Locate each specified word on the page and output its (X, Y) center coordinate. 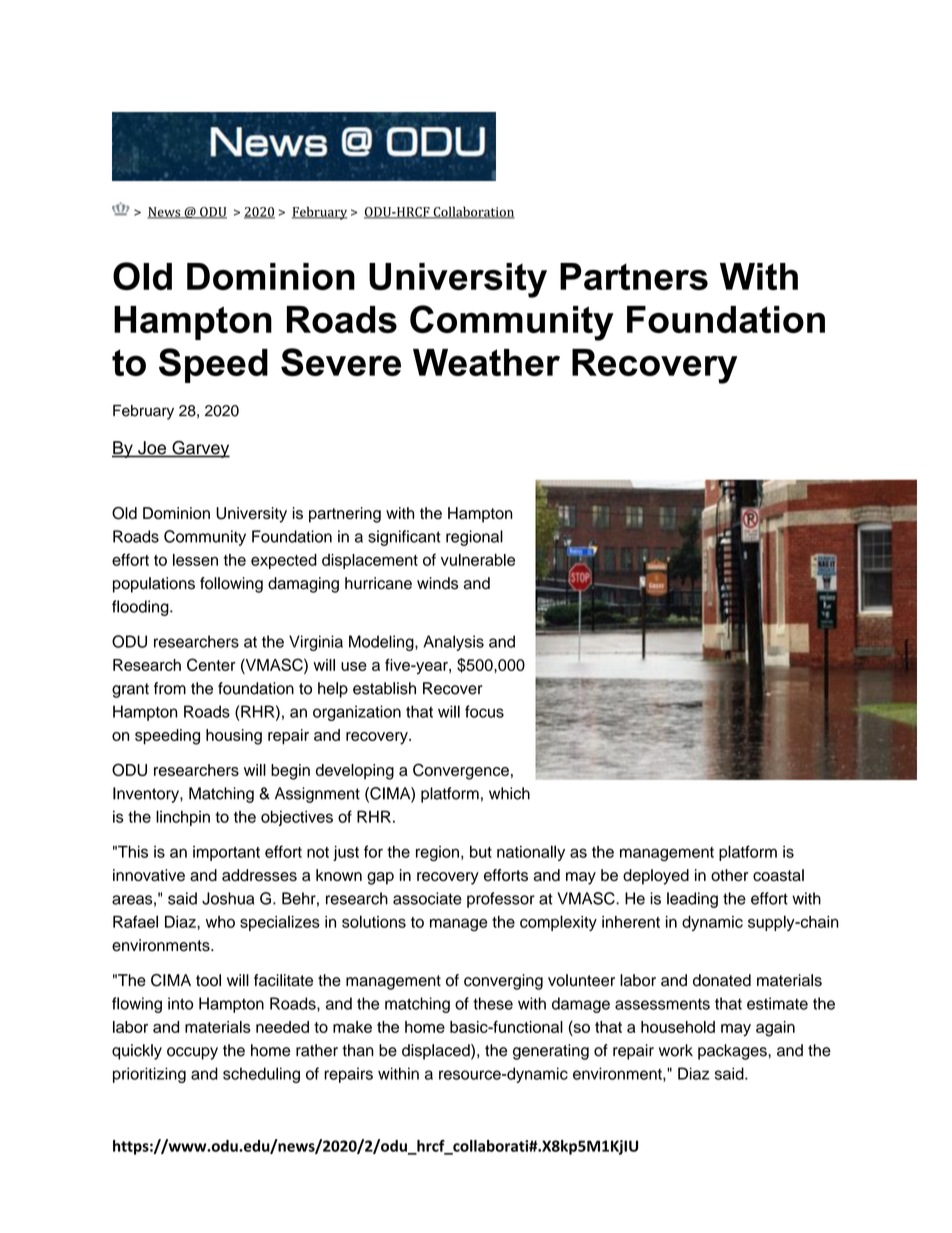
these (493, 1003)
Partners (634, 276)
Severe (341, 362)
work (676, 1050)
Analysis (453, 643)
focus (484, 711)
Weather (486, 362)
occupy (192, 1053)
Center (211, 664)
